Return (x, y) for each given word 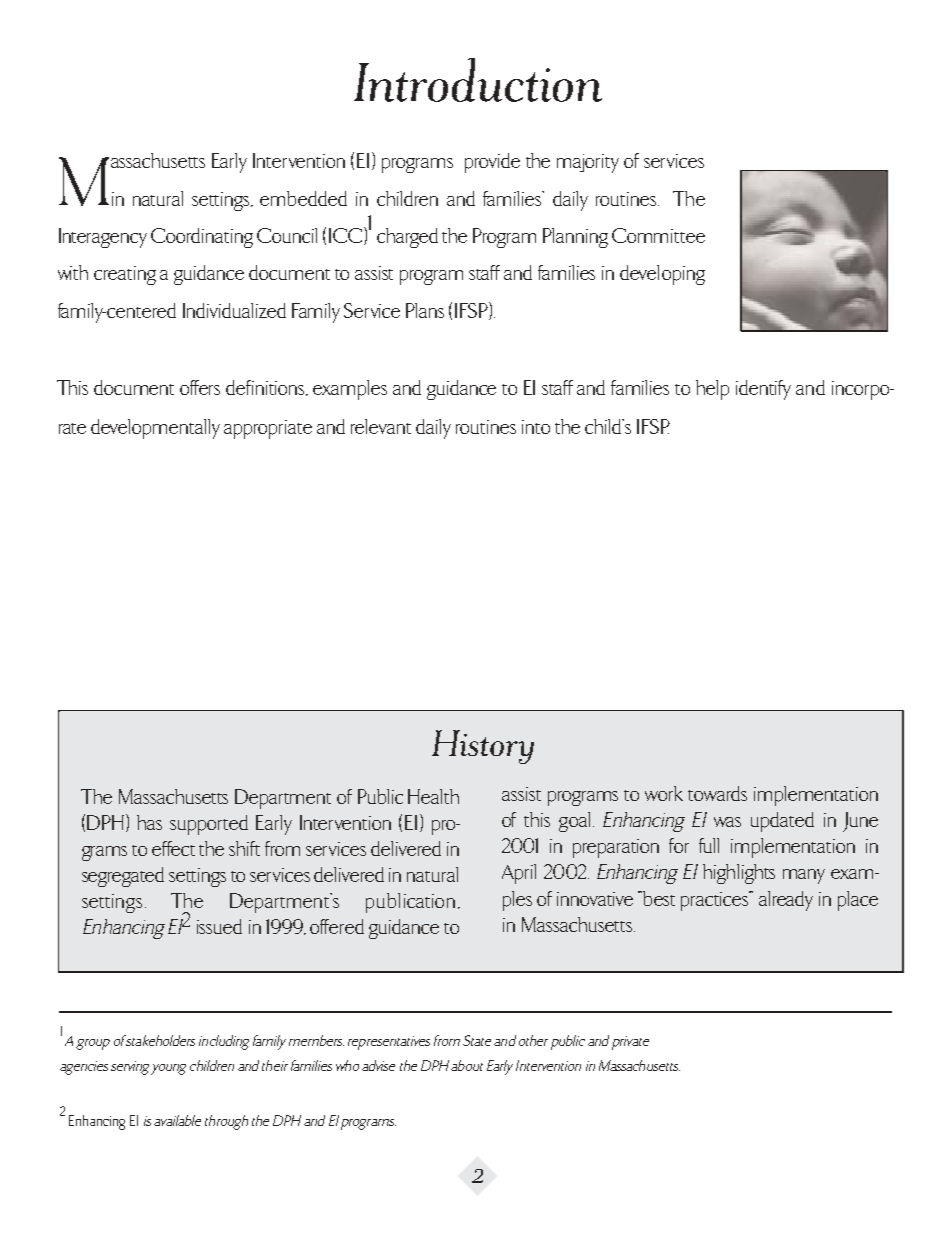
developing (662, 275)
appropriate (268, 429)
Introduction (478, 80)
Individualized (234, 310)
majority (588, 163)
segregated (123, 877)
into (536, 427)
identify (763, 390)
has (149, 822)
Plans (425, 310)
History (483, 747)
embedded (303, 198)
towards (717, 793)
